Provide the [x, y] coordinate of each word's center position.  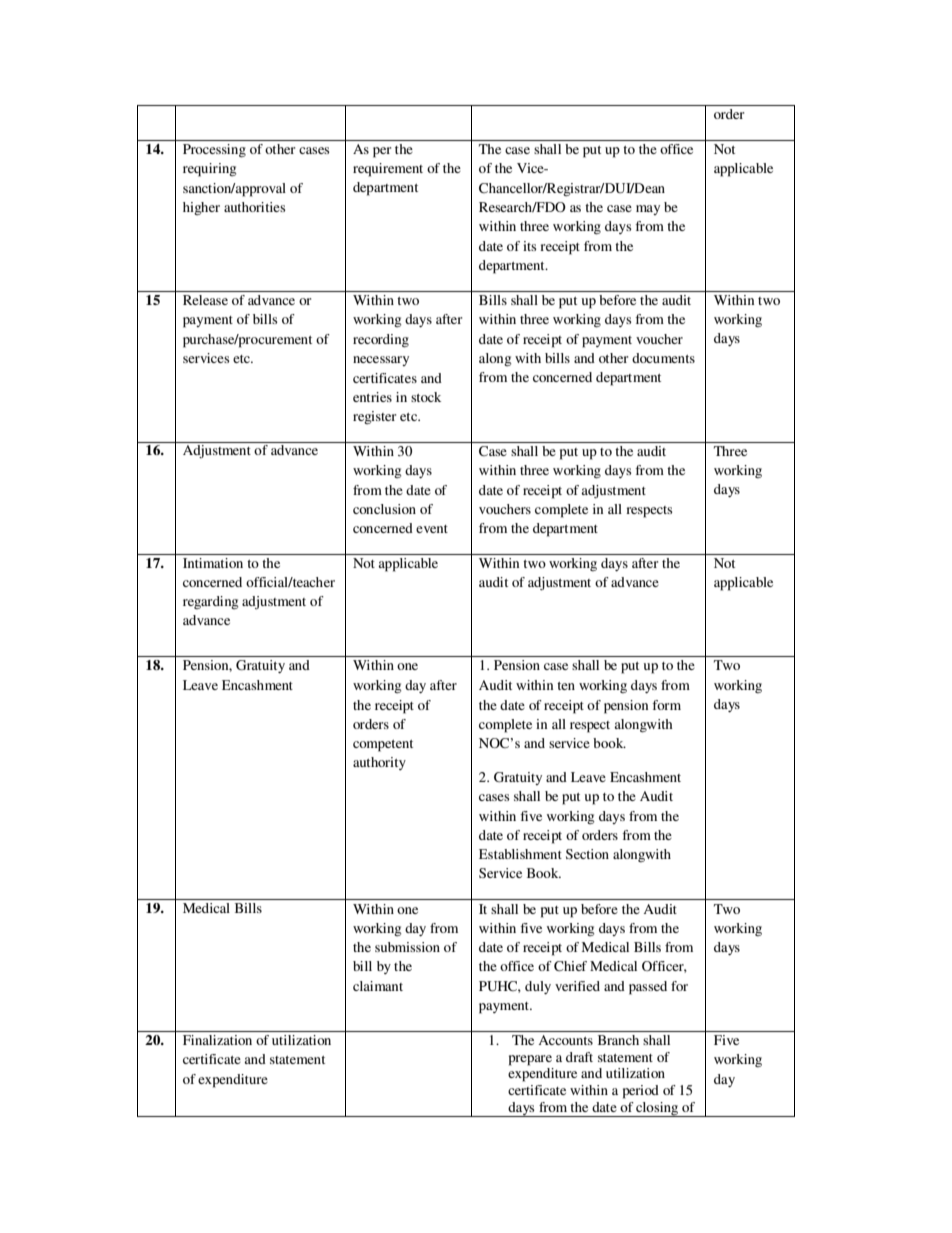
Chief [570, 966]
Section [587, 854]
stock [426, 397]
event [432, 529]
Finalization [217, 1040]
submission [407, 947]
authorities [254, 207]
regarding [210, 602]
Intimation [213, 563]
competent [383, 746]
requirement [388, 170]
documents [663, 358]
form [666, 705]
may [648, 210]
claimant [378, 986]
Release [205, 300]
